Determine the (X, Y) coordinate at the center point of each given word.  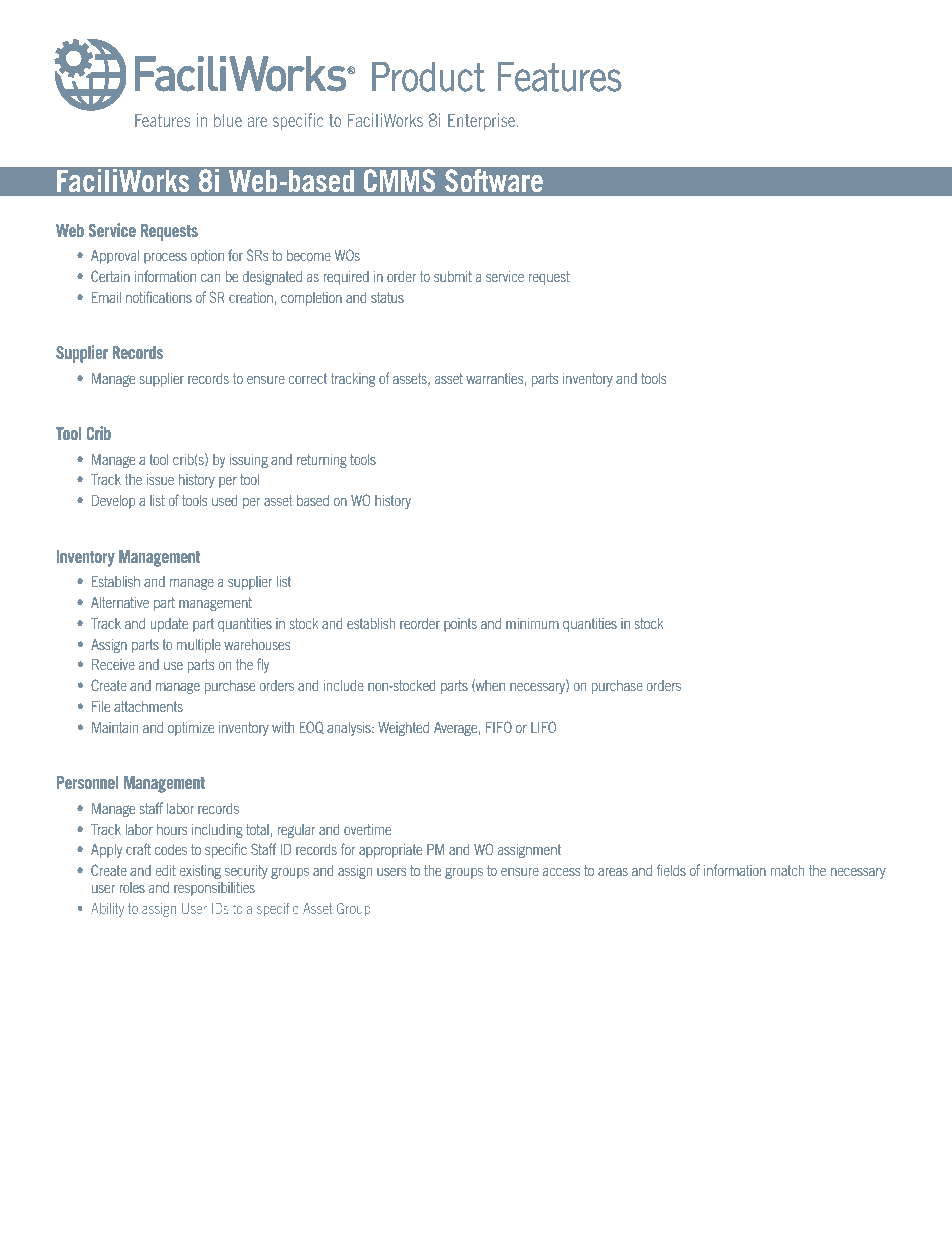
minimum (532, 623)
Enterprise (483, 122)
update (169, 625)
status (387, 297)
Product (428, 77)
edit (166, 870)
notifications (159, 297)
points (460, 625)
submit (453, 276)
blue (228, 120)
